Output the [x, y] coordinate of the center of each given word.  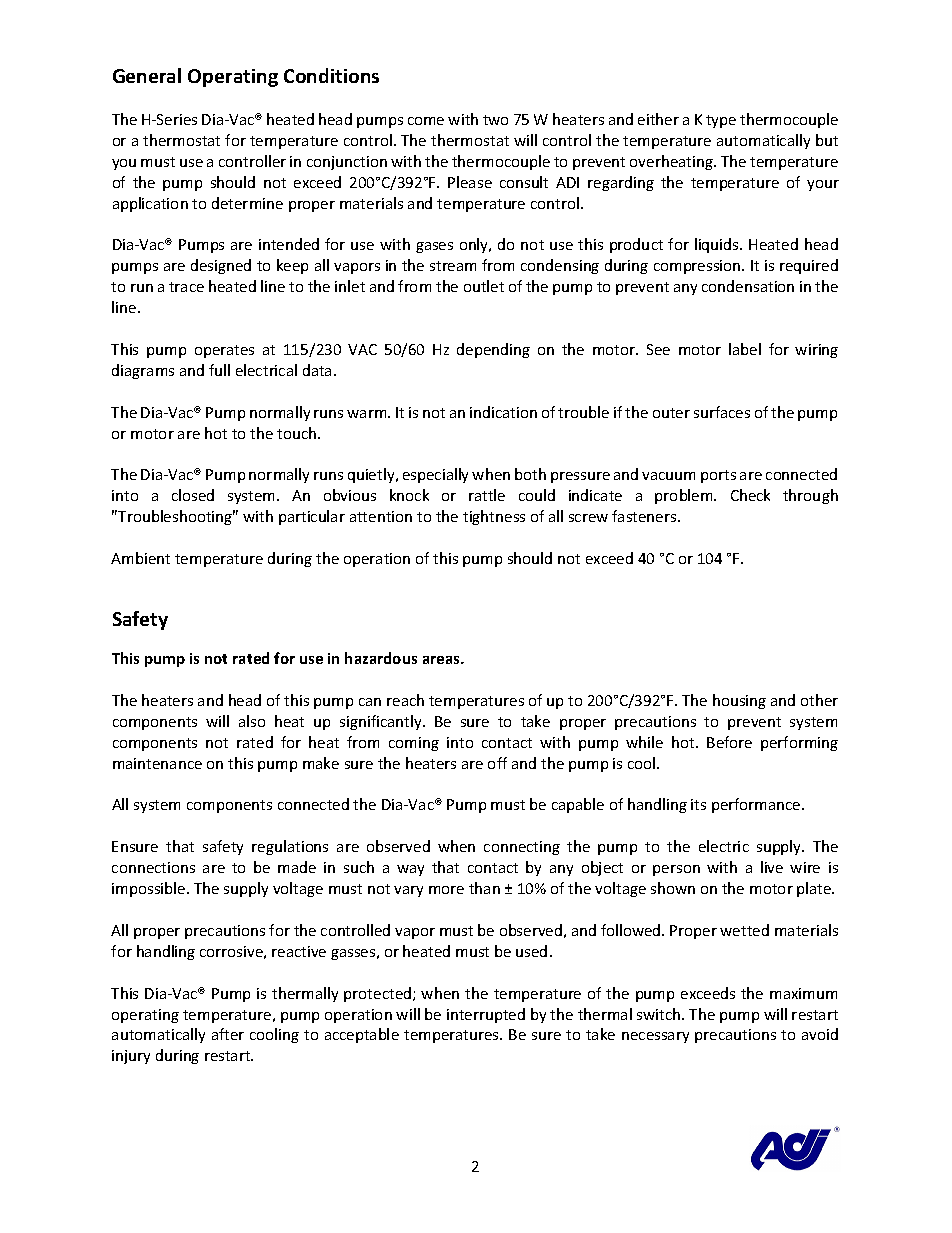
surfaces [722, 412]
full [219, 370]
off [497, 763]
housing [739, 701]
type [721, 121]
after [228, 1034]
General [147, 75]
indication [503, 412]
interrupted [486, 1015]
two [495, 120]
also [252, 721]
